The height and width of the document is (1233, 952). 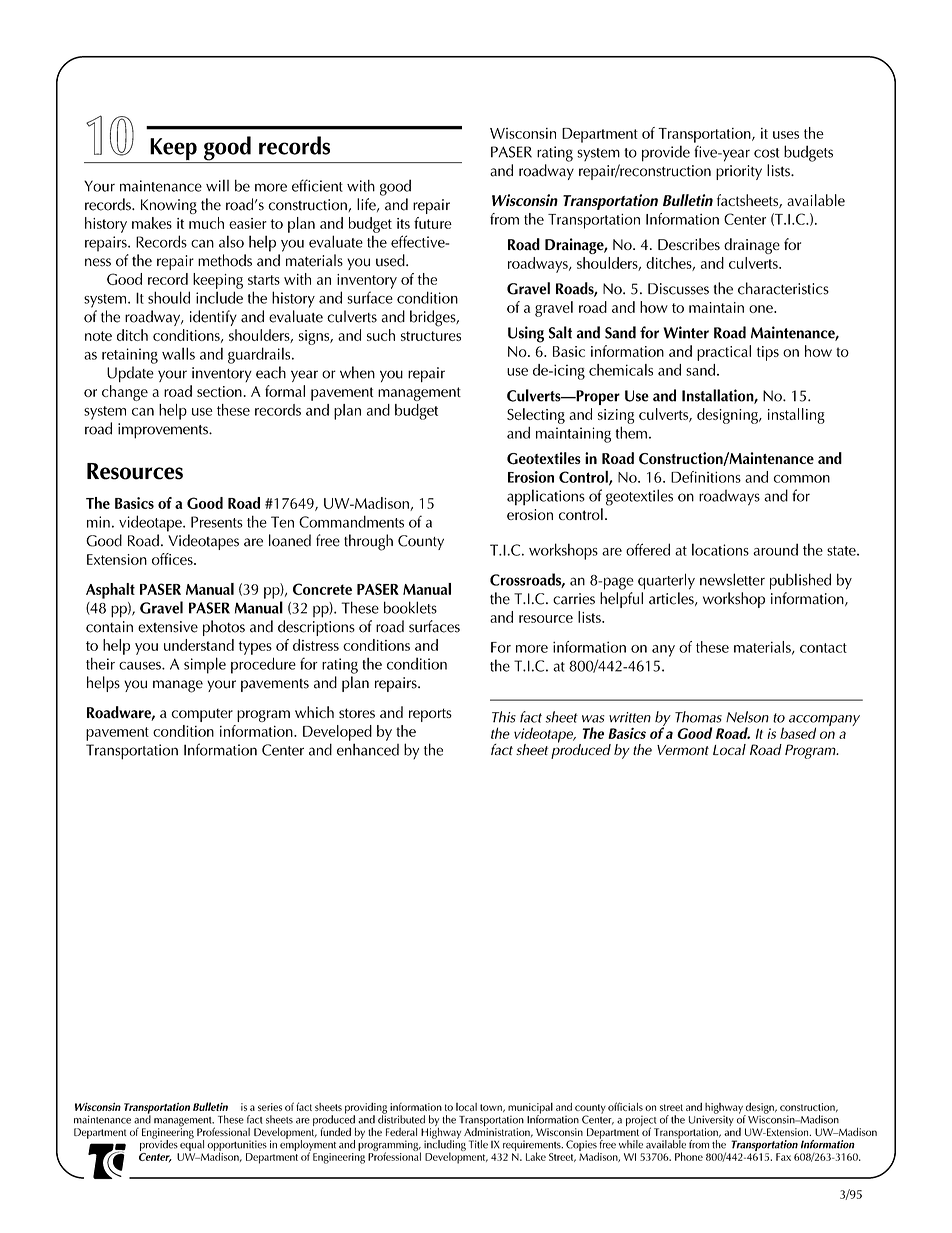 I want to click on future, so click(x=433, y=223).
